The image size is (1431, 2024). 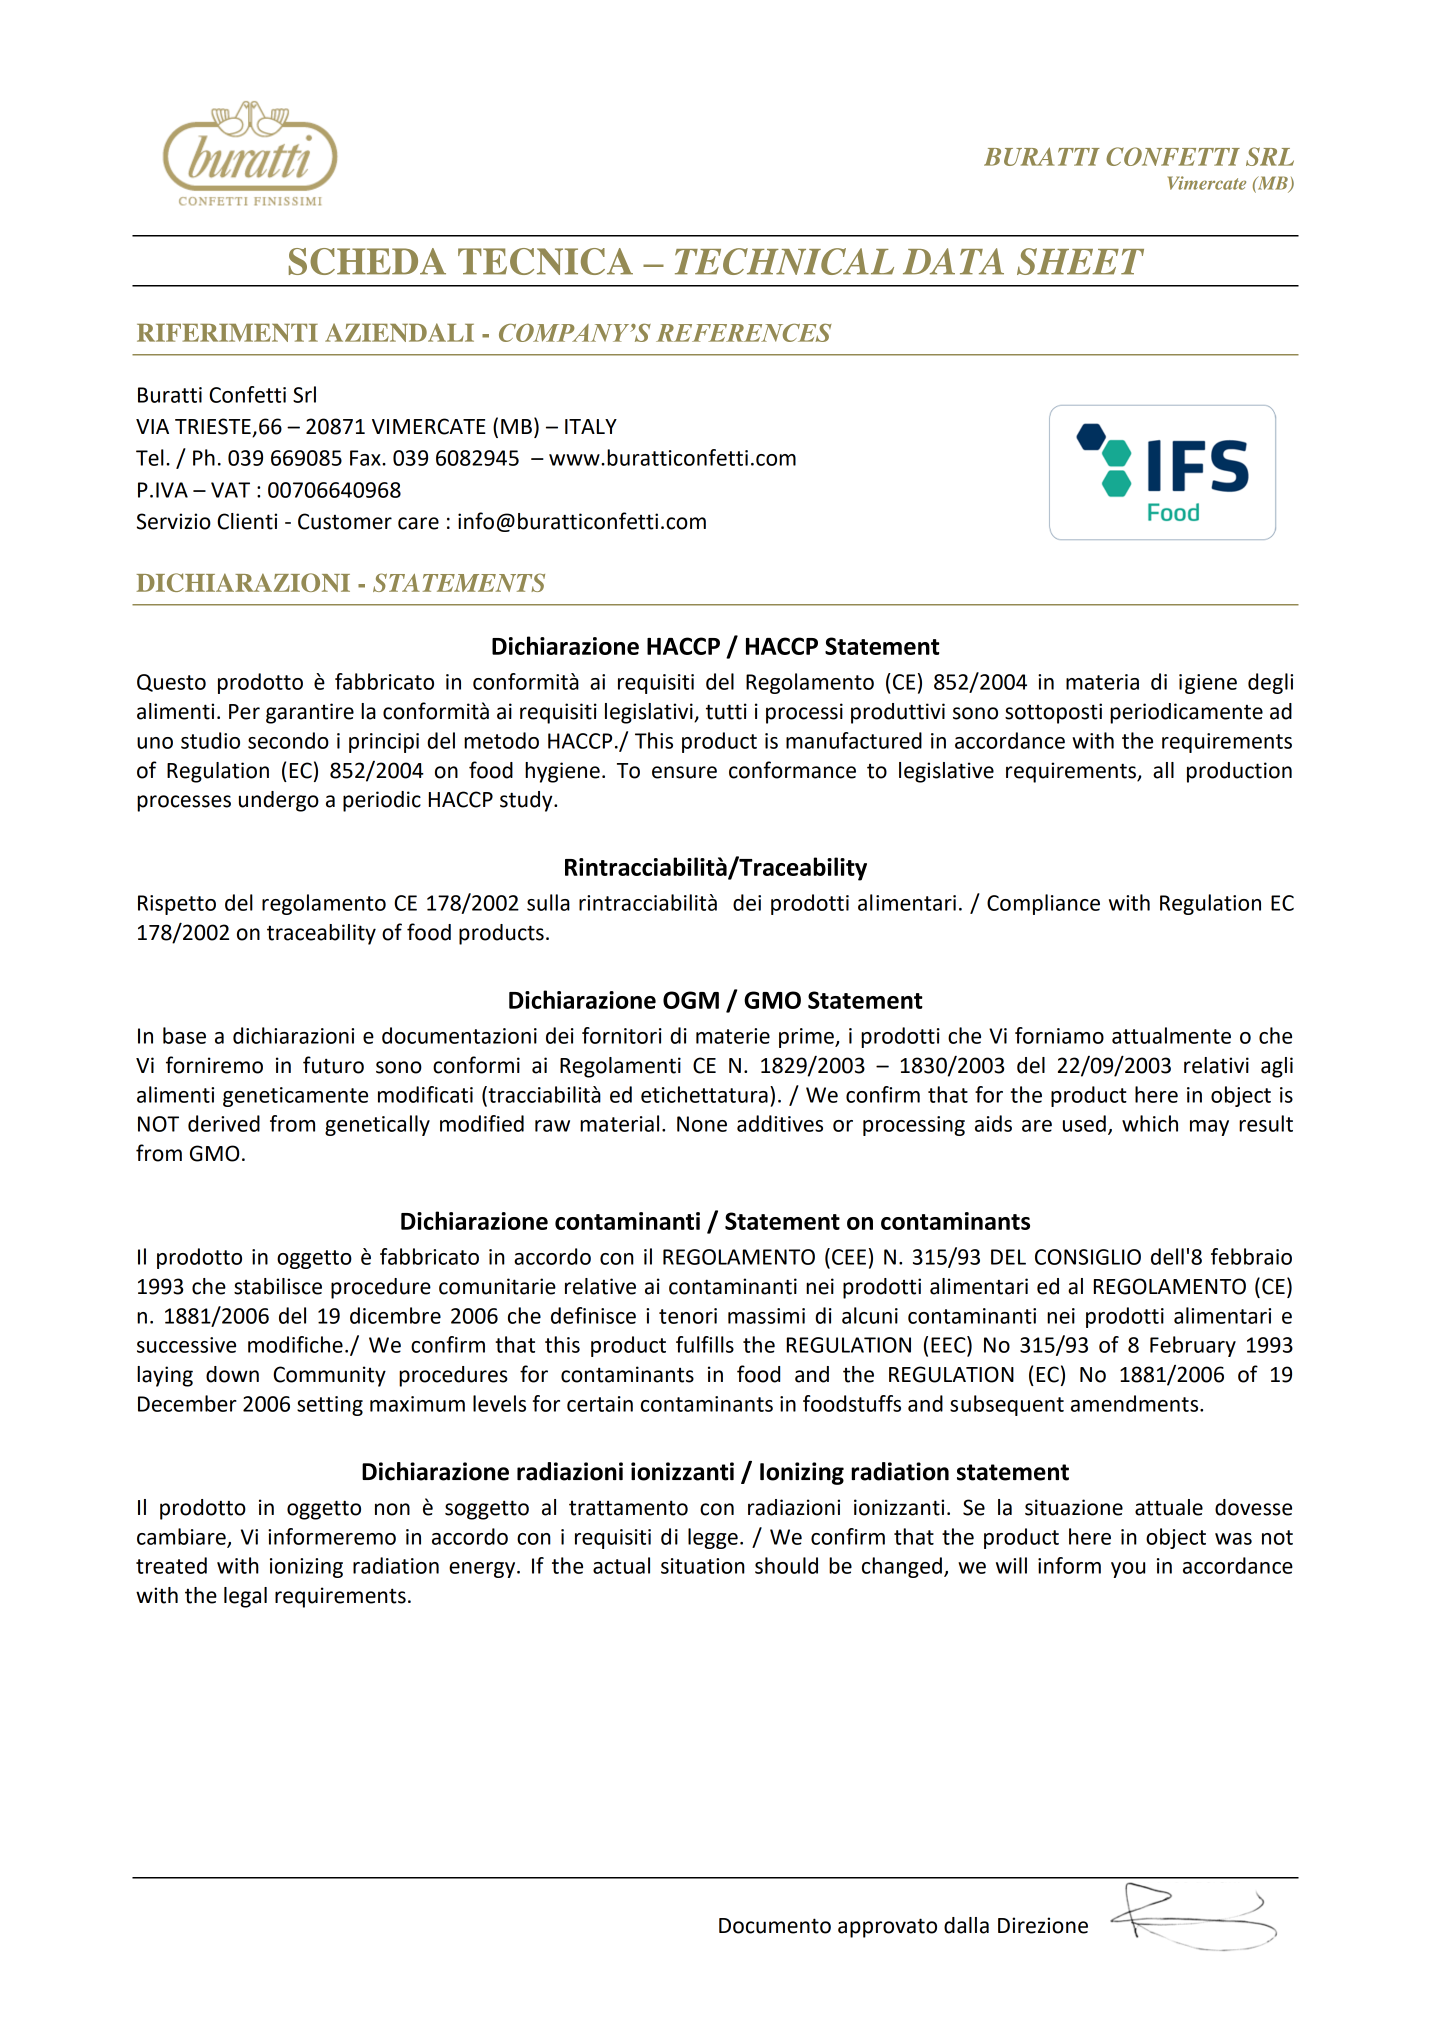 What do you see at coordinates (744, 333) in the page?
I see `REFERENCES` at bounding box center [744, 333].
